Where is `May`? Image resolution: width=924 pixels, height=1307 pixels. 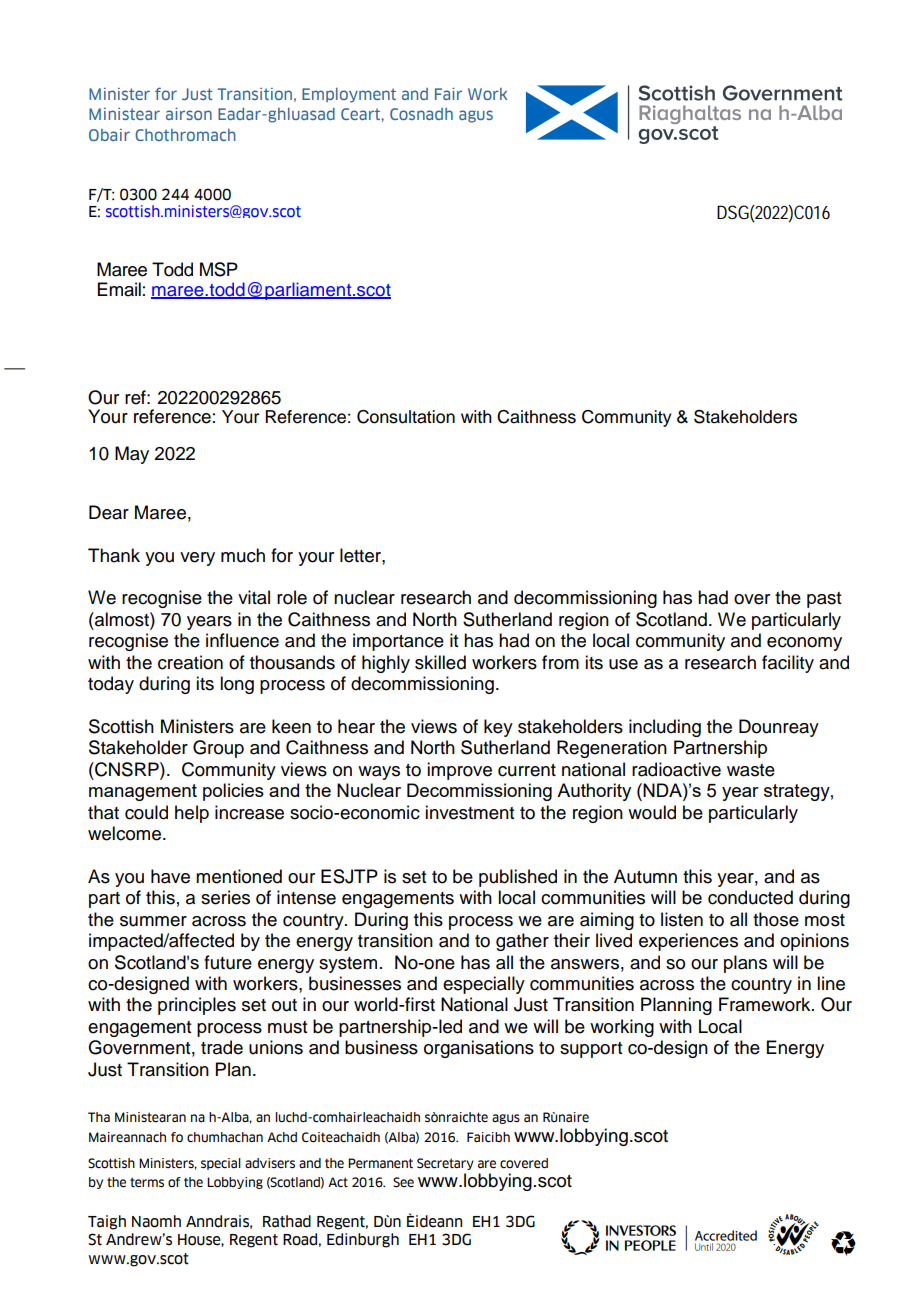 May is located at coordinates (132, 455).
